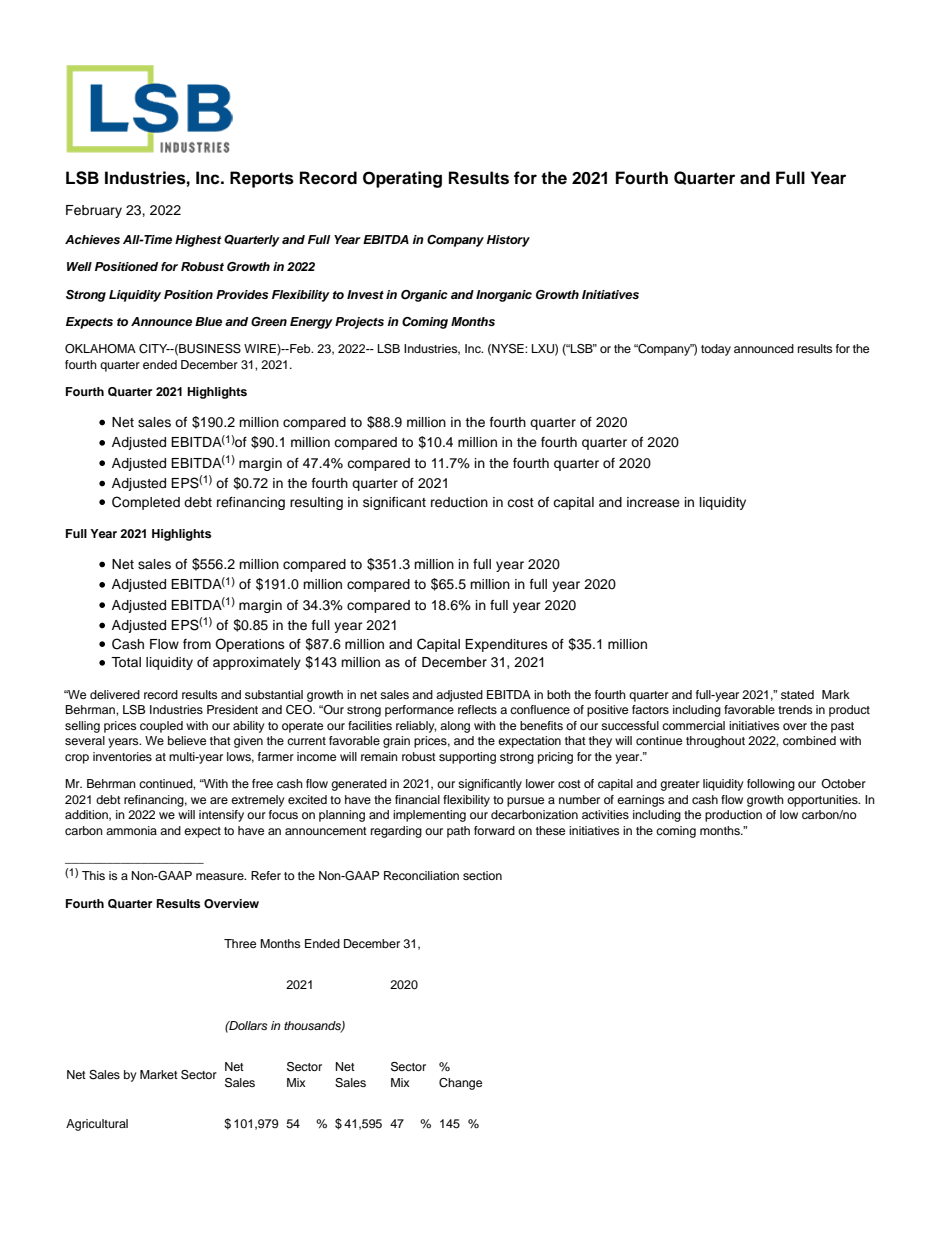 The image size is (952, 1233). Describe the element at coordinates (459, 502) in the screenshot. I see `reduction` at that location.
